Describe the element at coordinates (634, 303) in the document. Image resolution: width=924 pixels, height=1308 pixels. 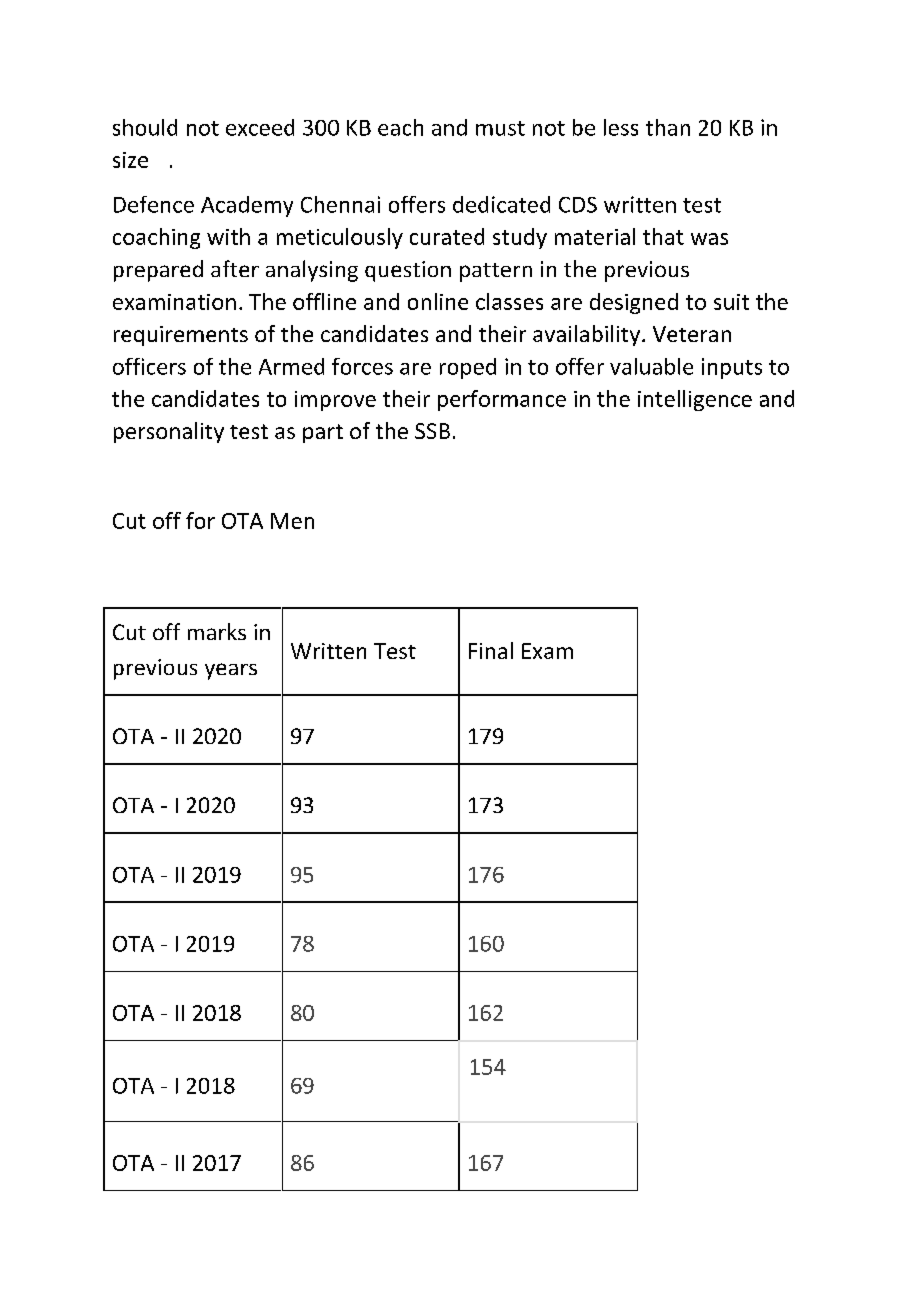
I see `designed` at that location.
